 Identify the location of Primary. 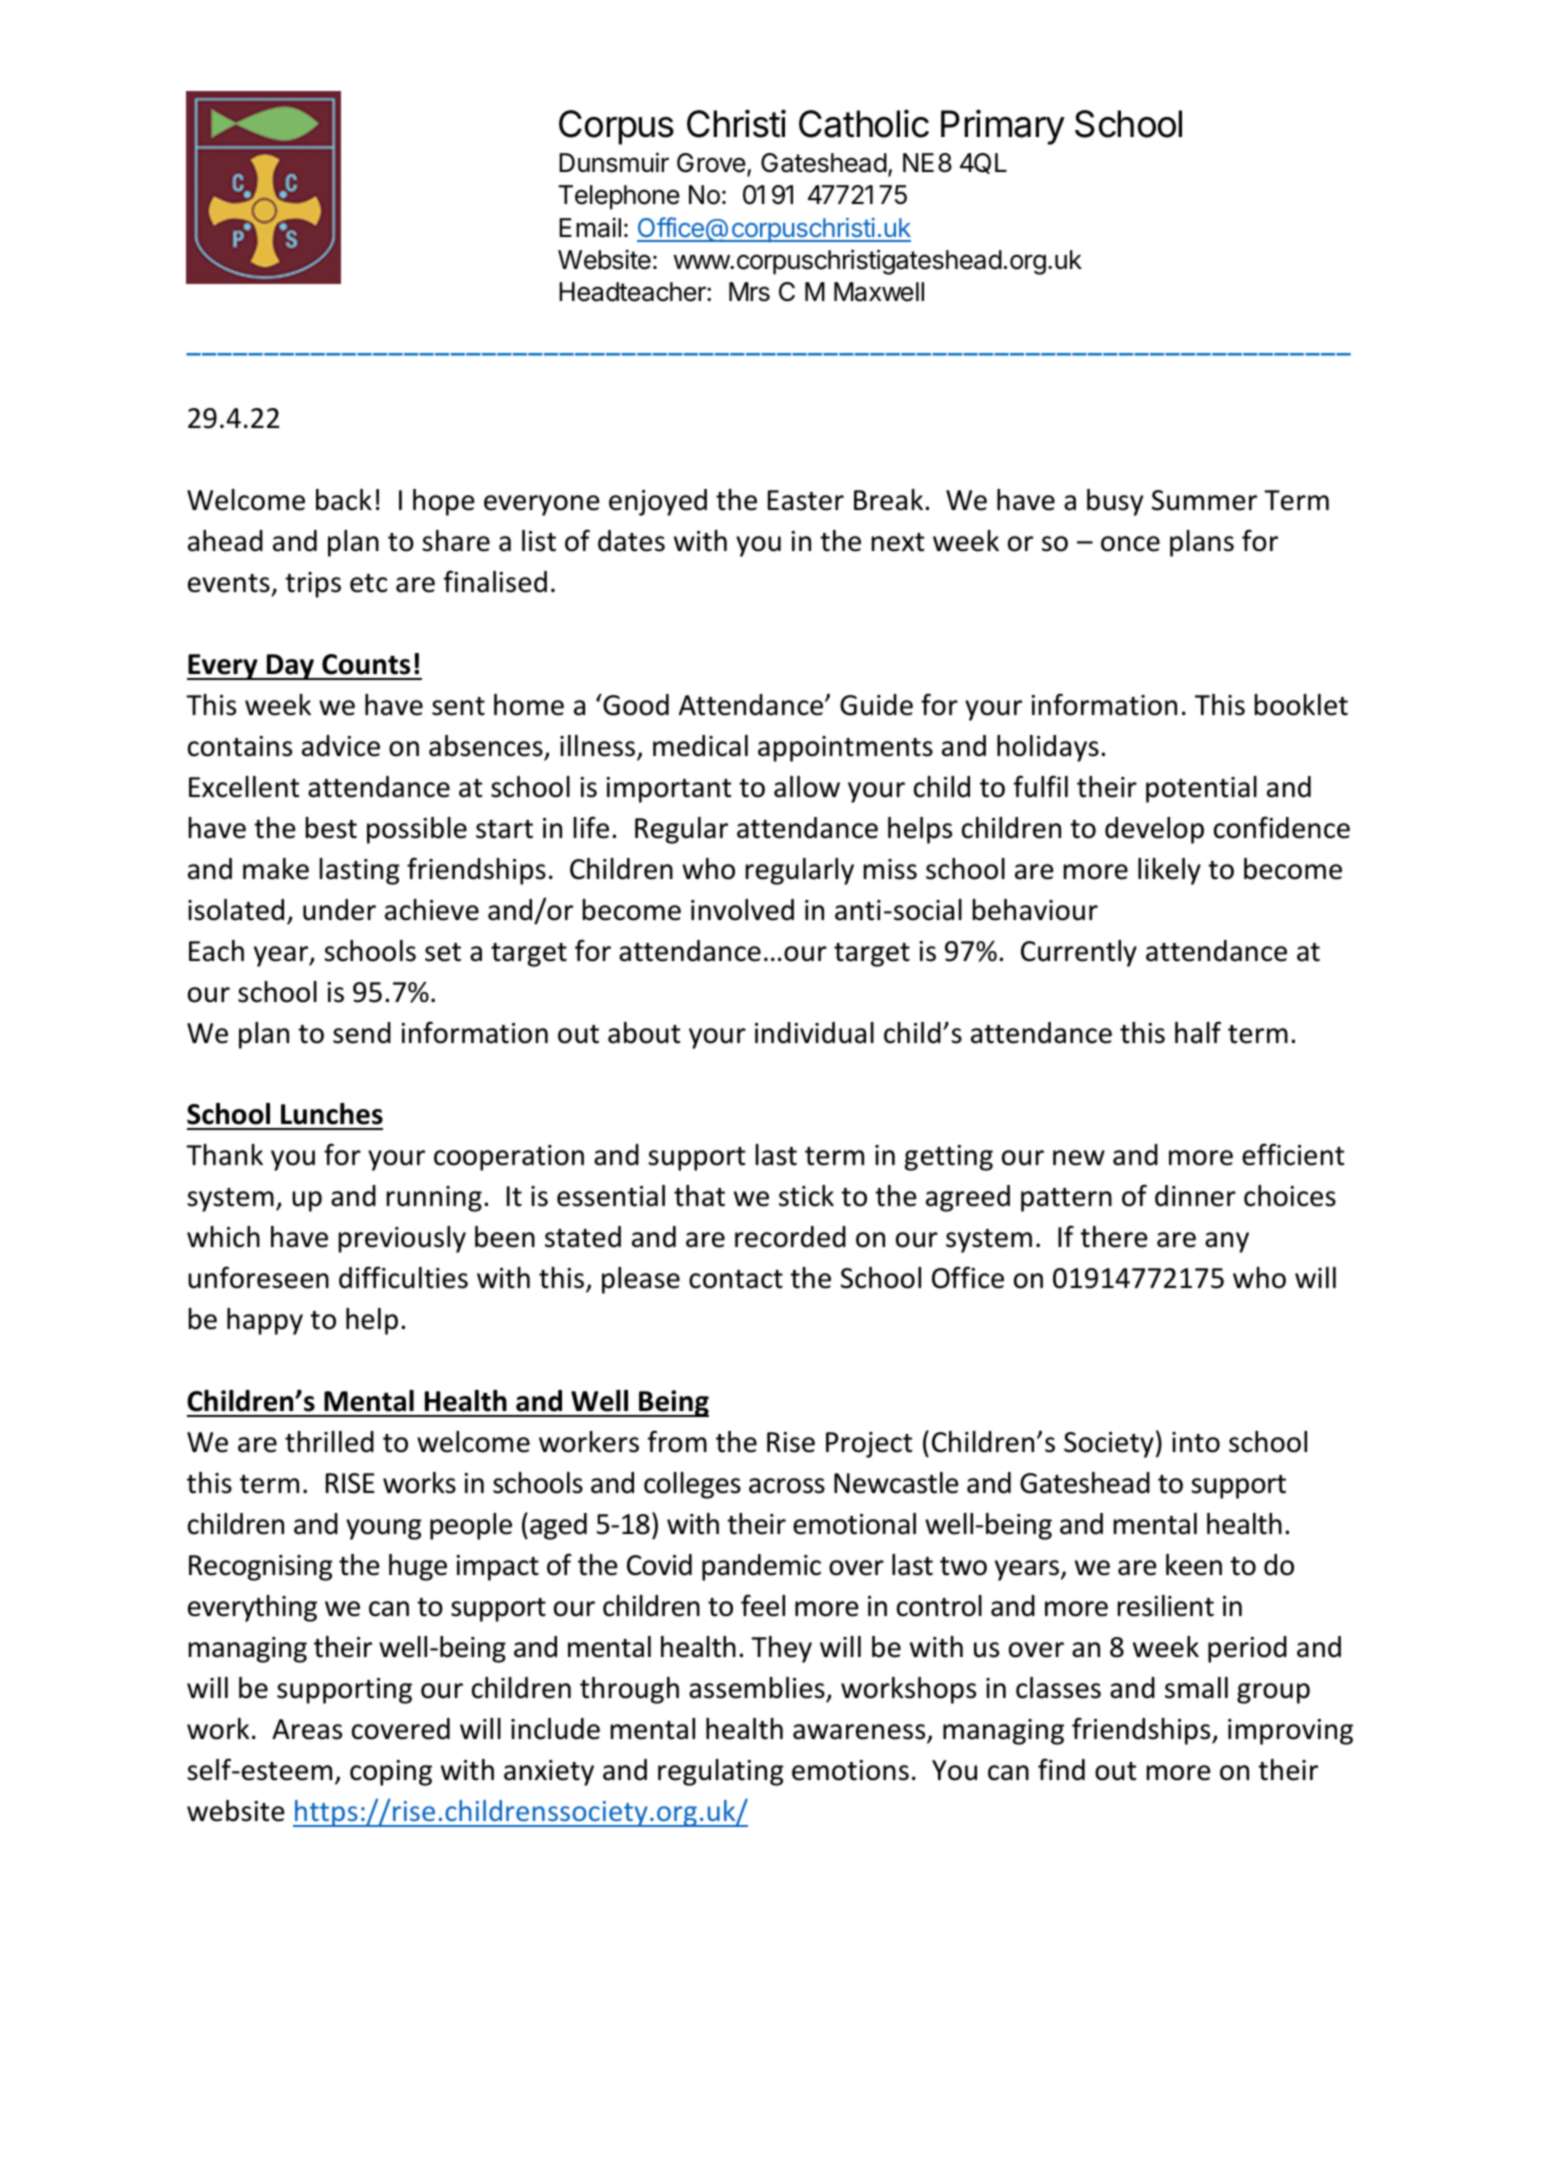
(1003, 127).
